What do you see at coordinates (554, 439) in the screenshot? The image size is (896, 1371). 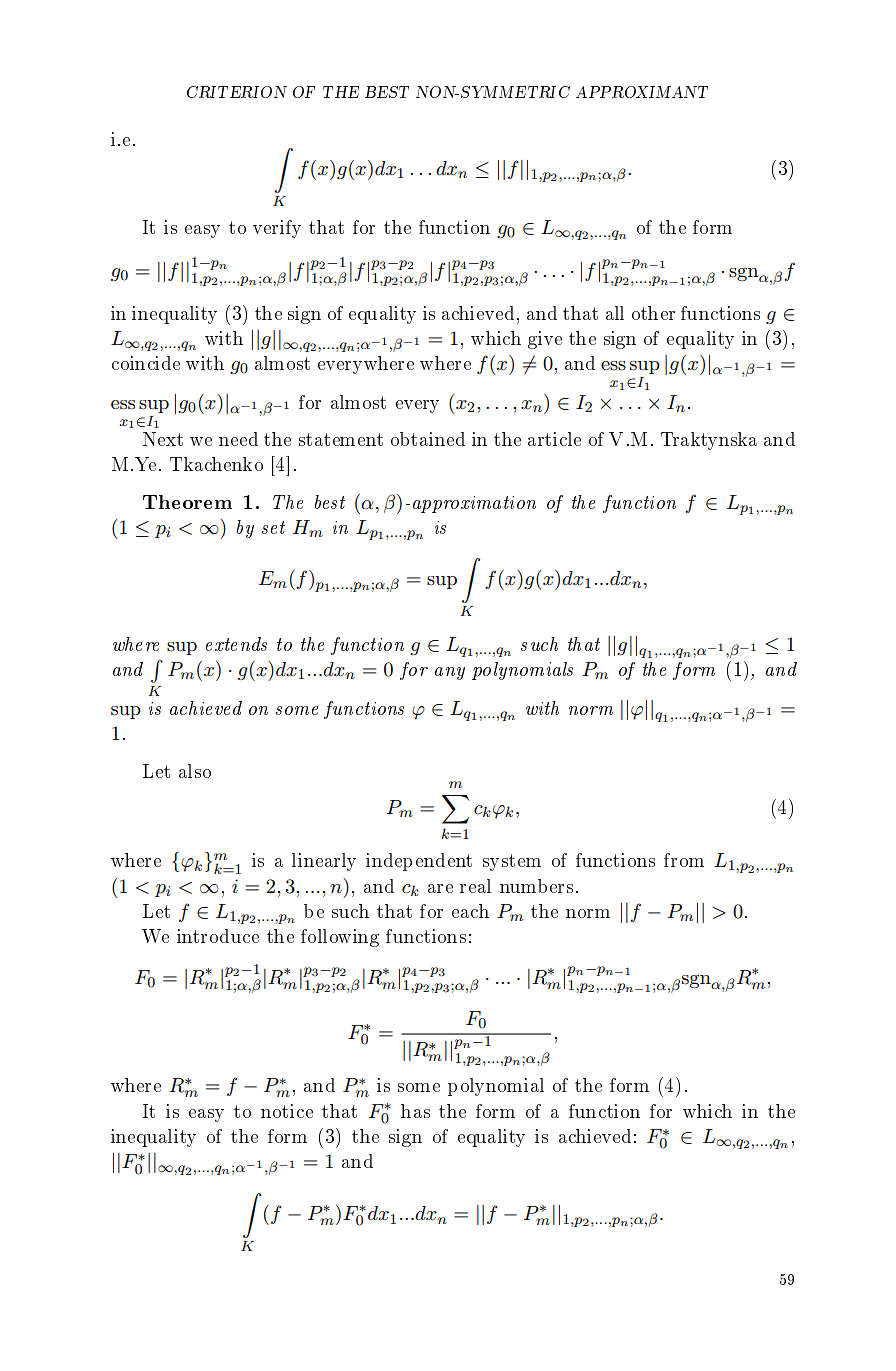 I see `article` at bounding box center [554, 439].
